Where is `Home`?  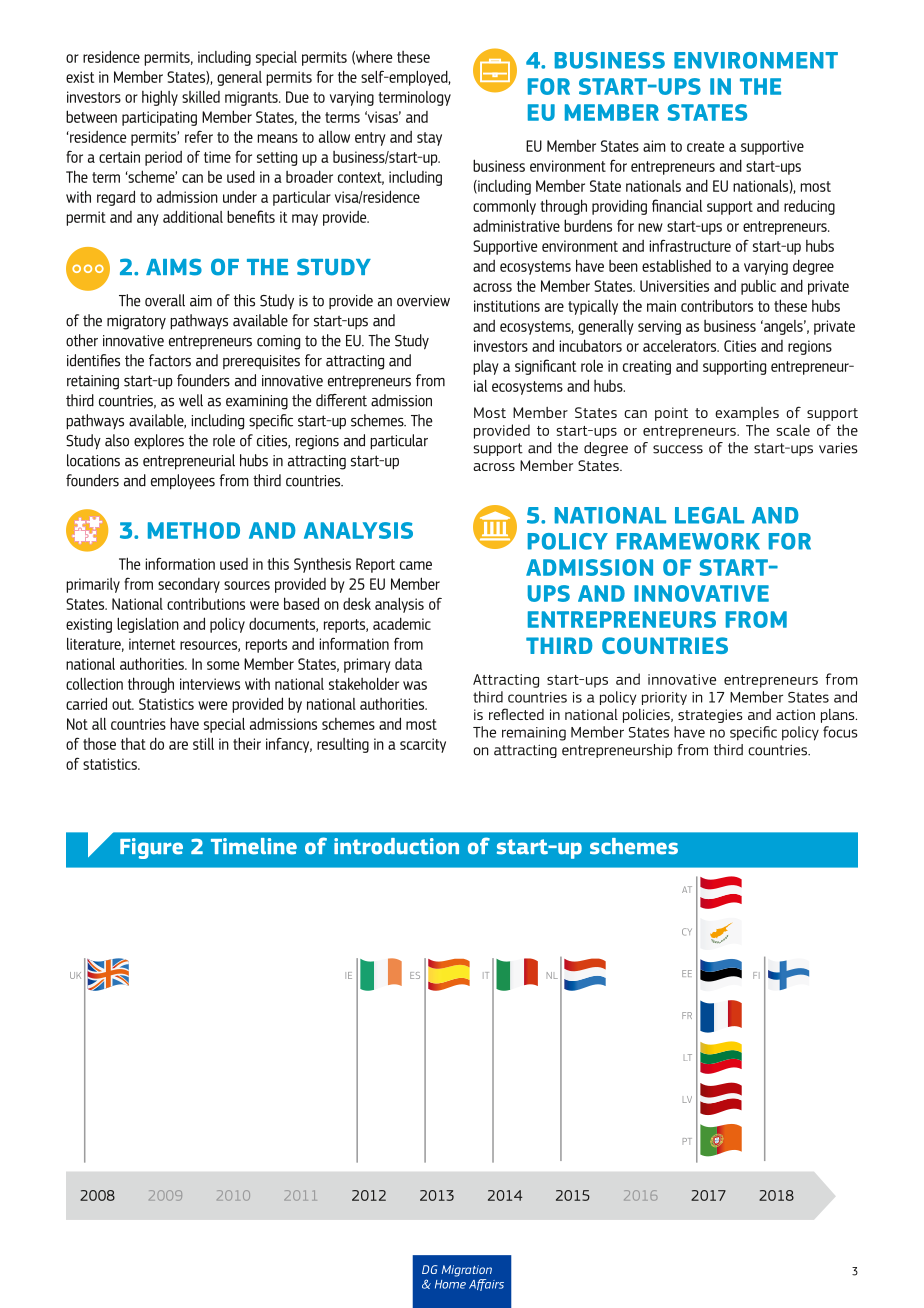
Home is located at coordinates (450, 1284).
